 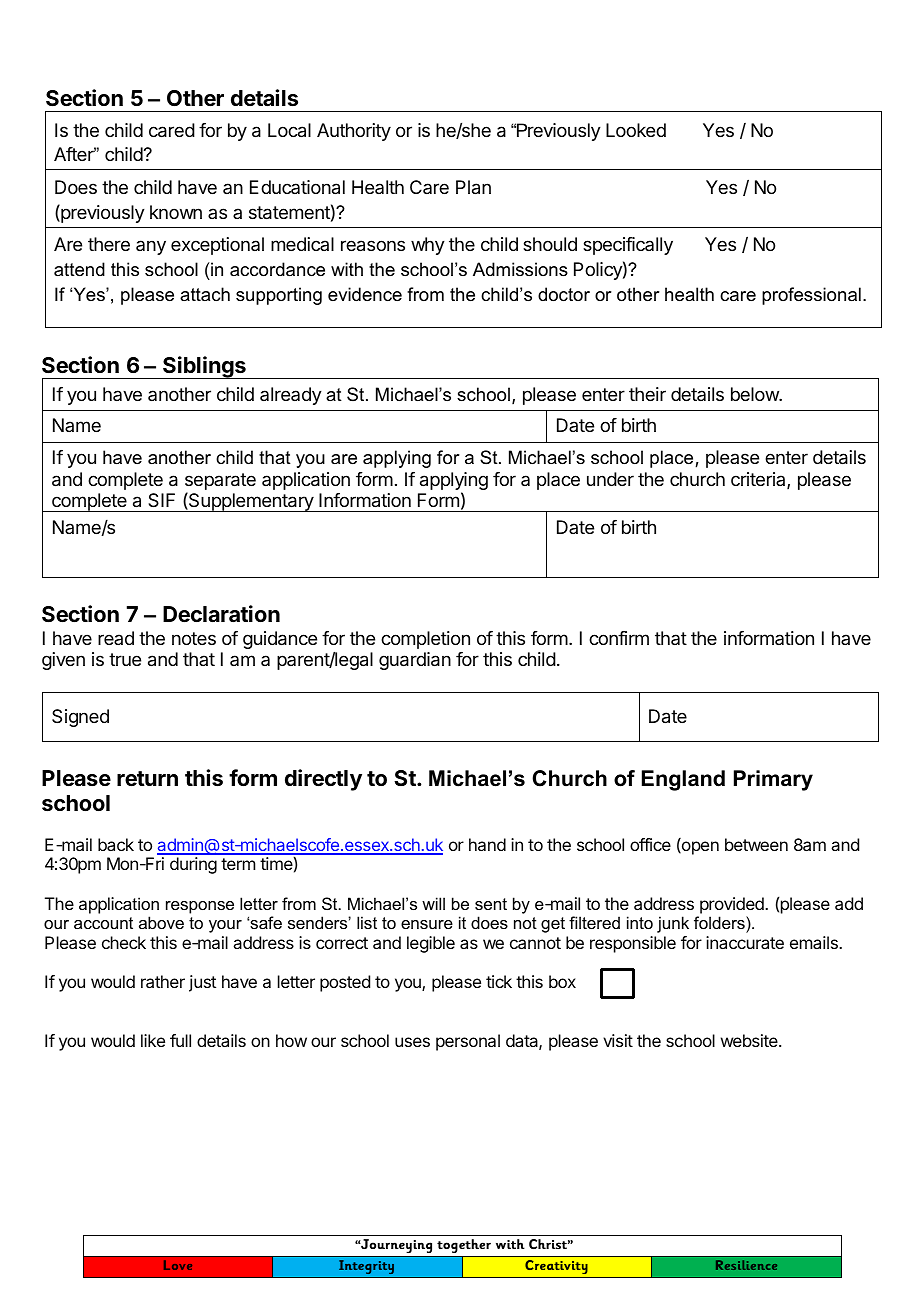 I want to click on criteria, so click(x=759, y=480).
